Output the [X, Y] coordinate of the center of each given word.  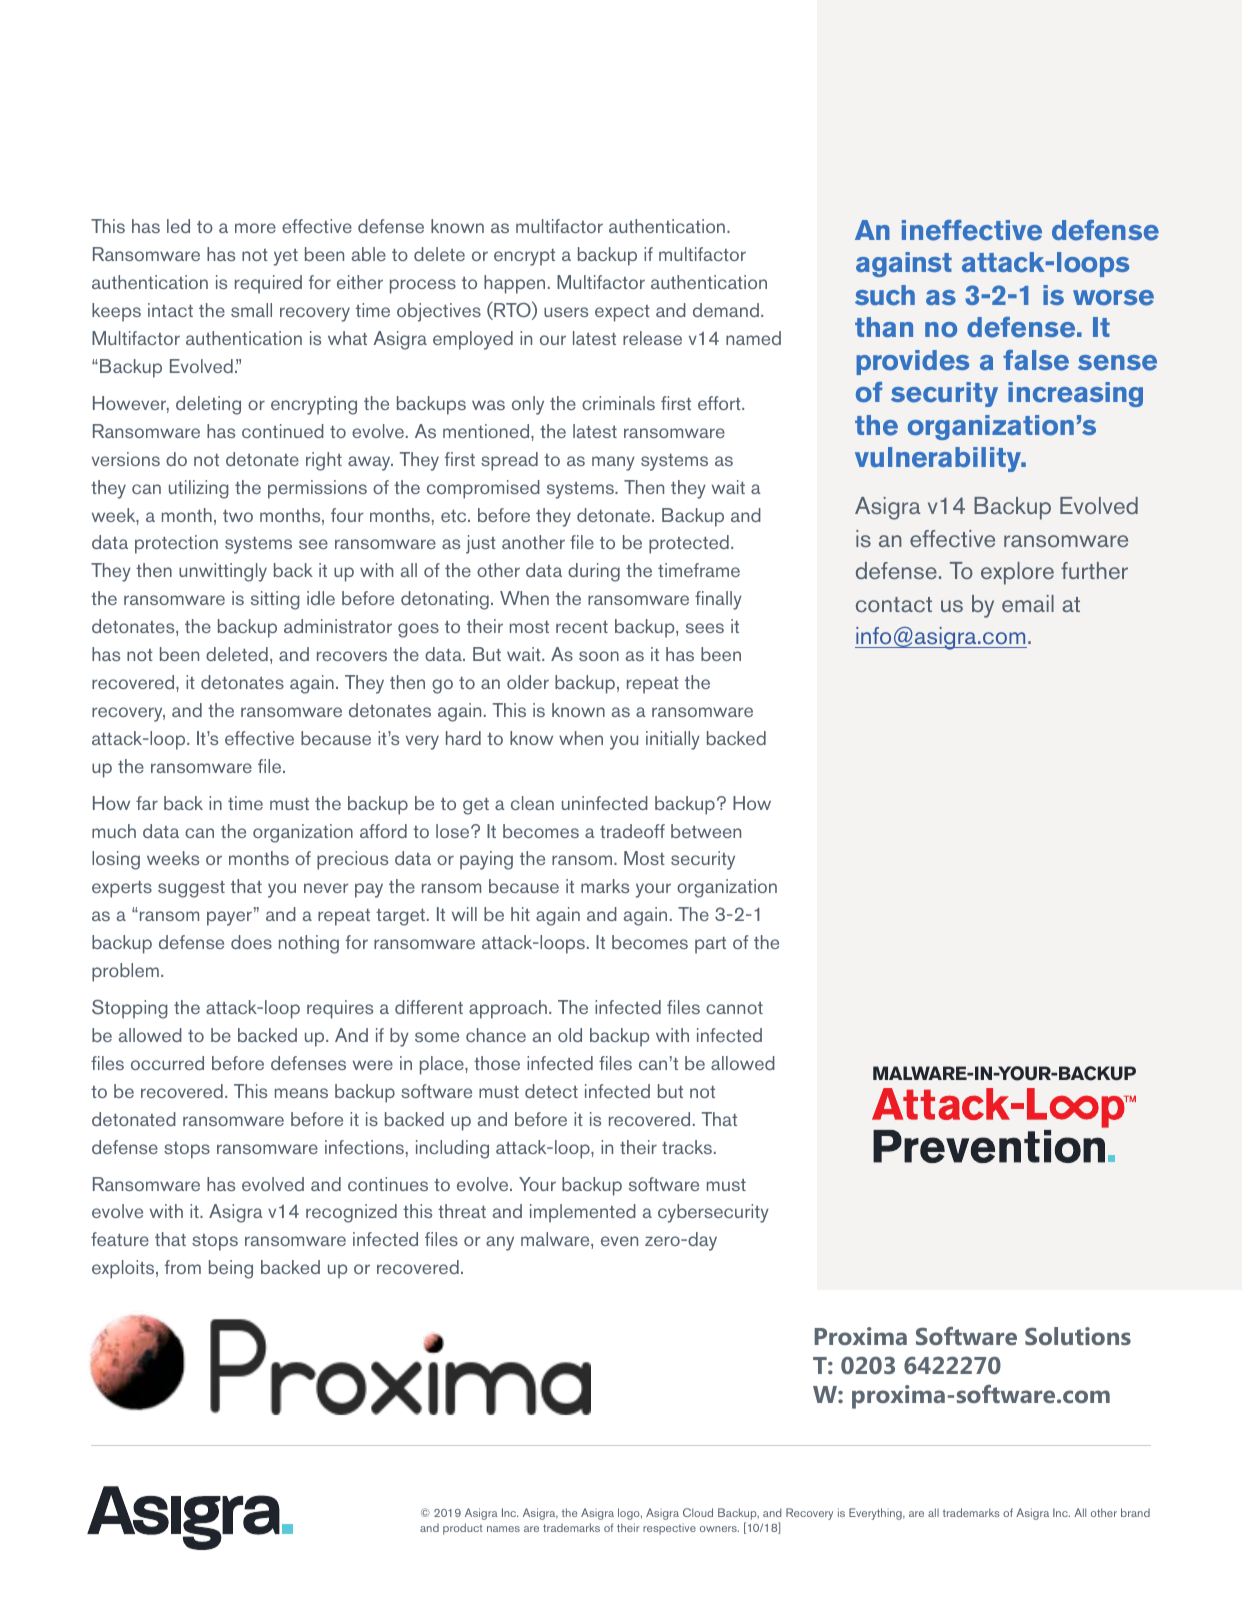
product [463, 1529]
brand [1135, 1512]
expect [622, 313]
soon [599, 656]
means [301, 1093]
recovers [352, 656]
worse [1113, 298]
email [1028, 603]
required [268, 284]
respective [669, 1529]
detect [551, 1091]
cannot [734, 1008]
